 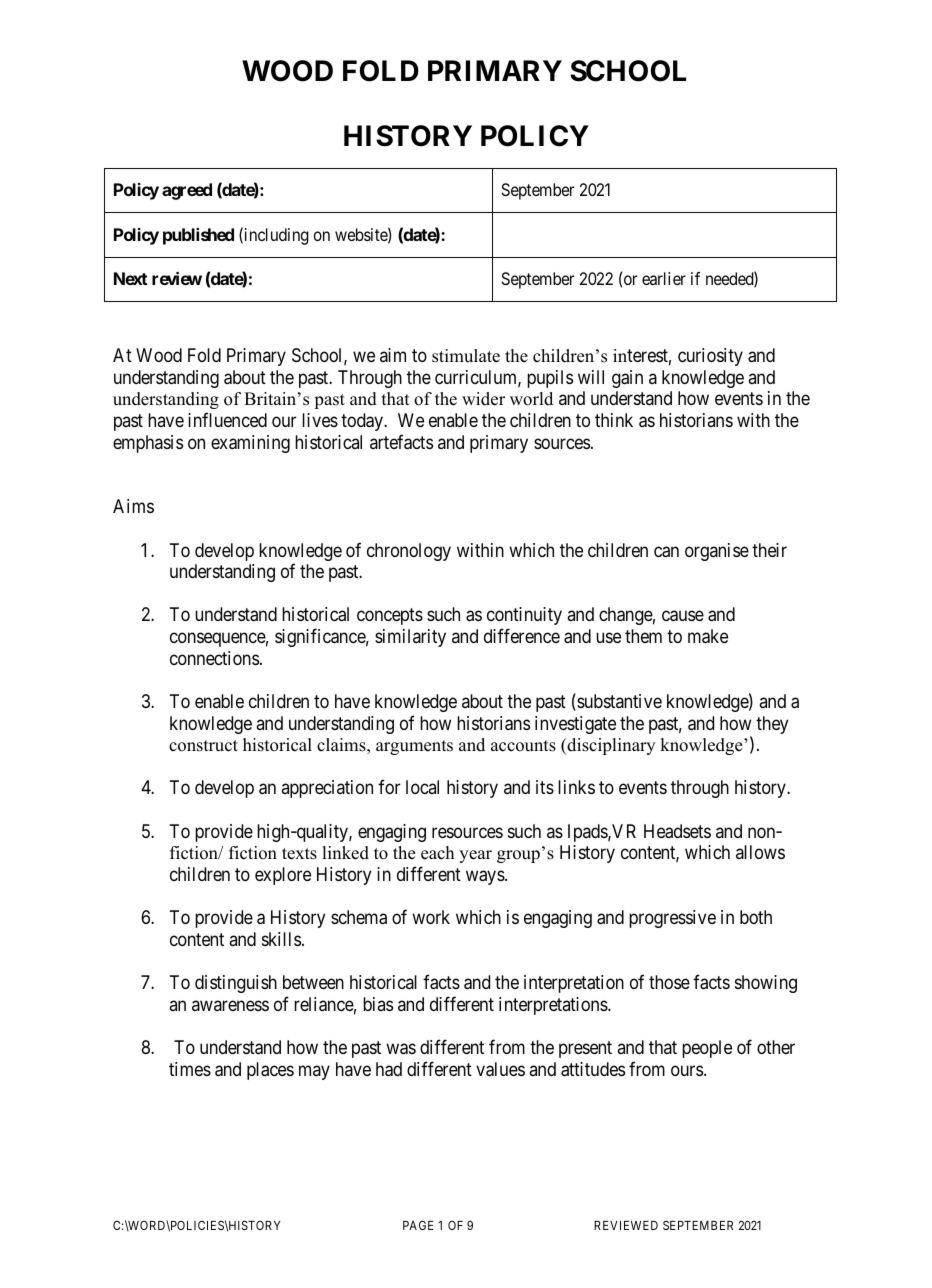 What do you see at coordinates (250, 444) in the image?
I see `examining` at bounding box center [250, 444].
